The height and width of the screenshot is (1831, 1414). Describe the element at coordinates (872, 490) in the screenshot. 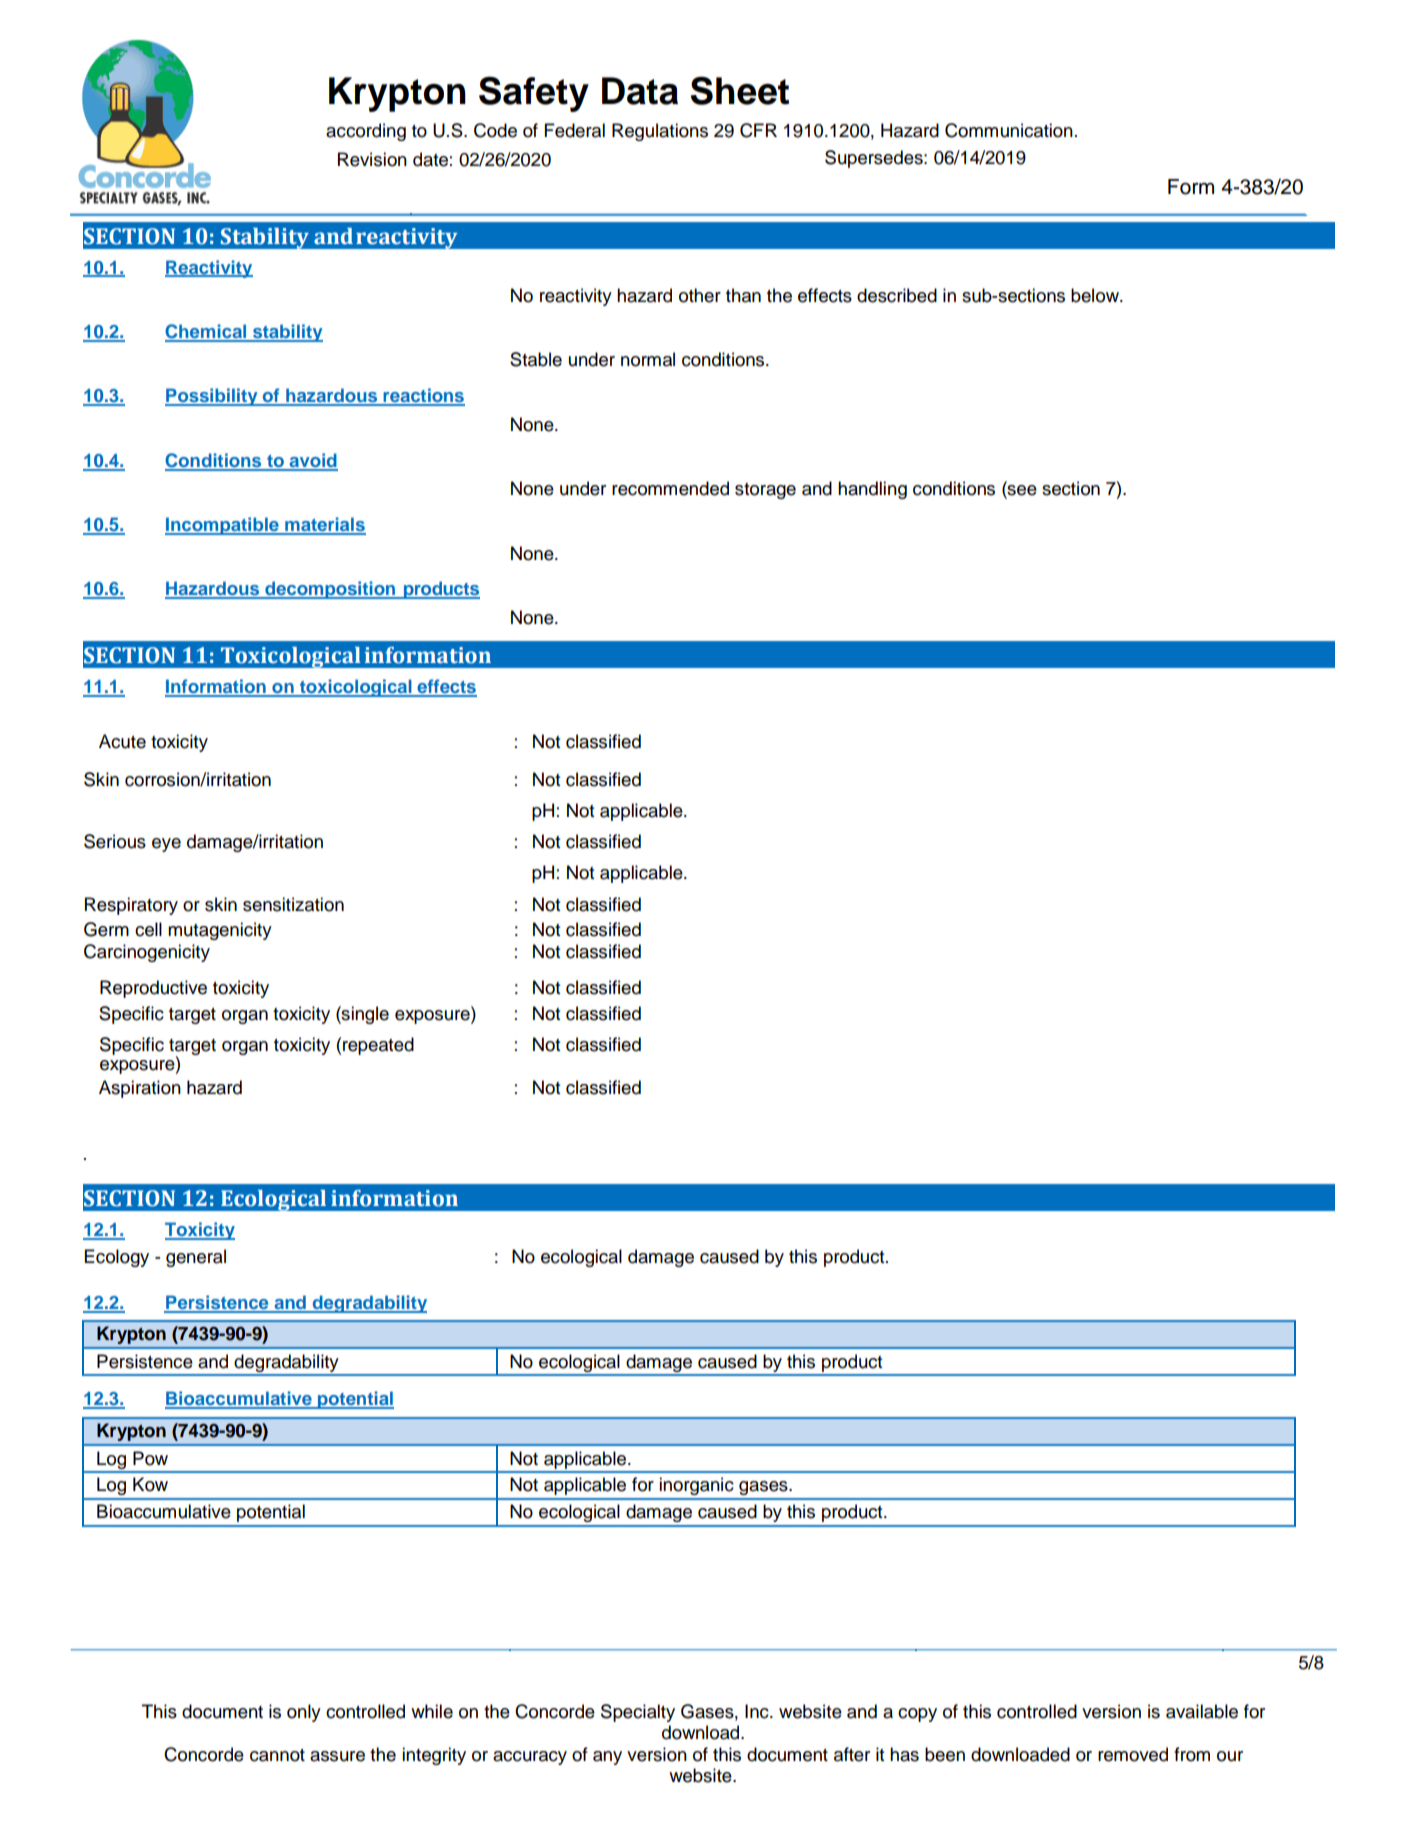

I see `handling` at that location.
